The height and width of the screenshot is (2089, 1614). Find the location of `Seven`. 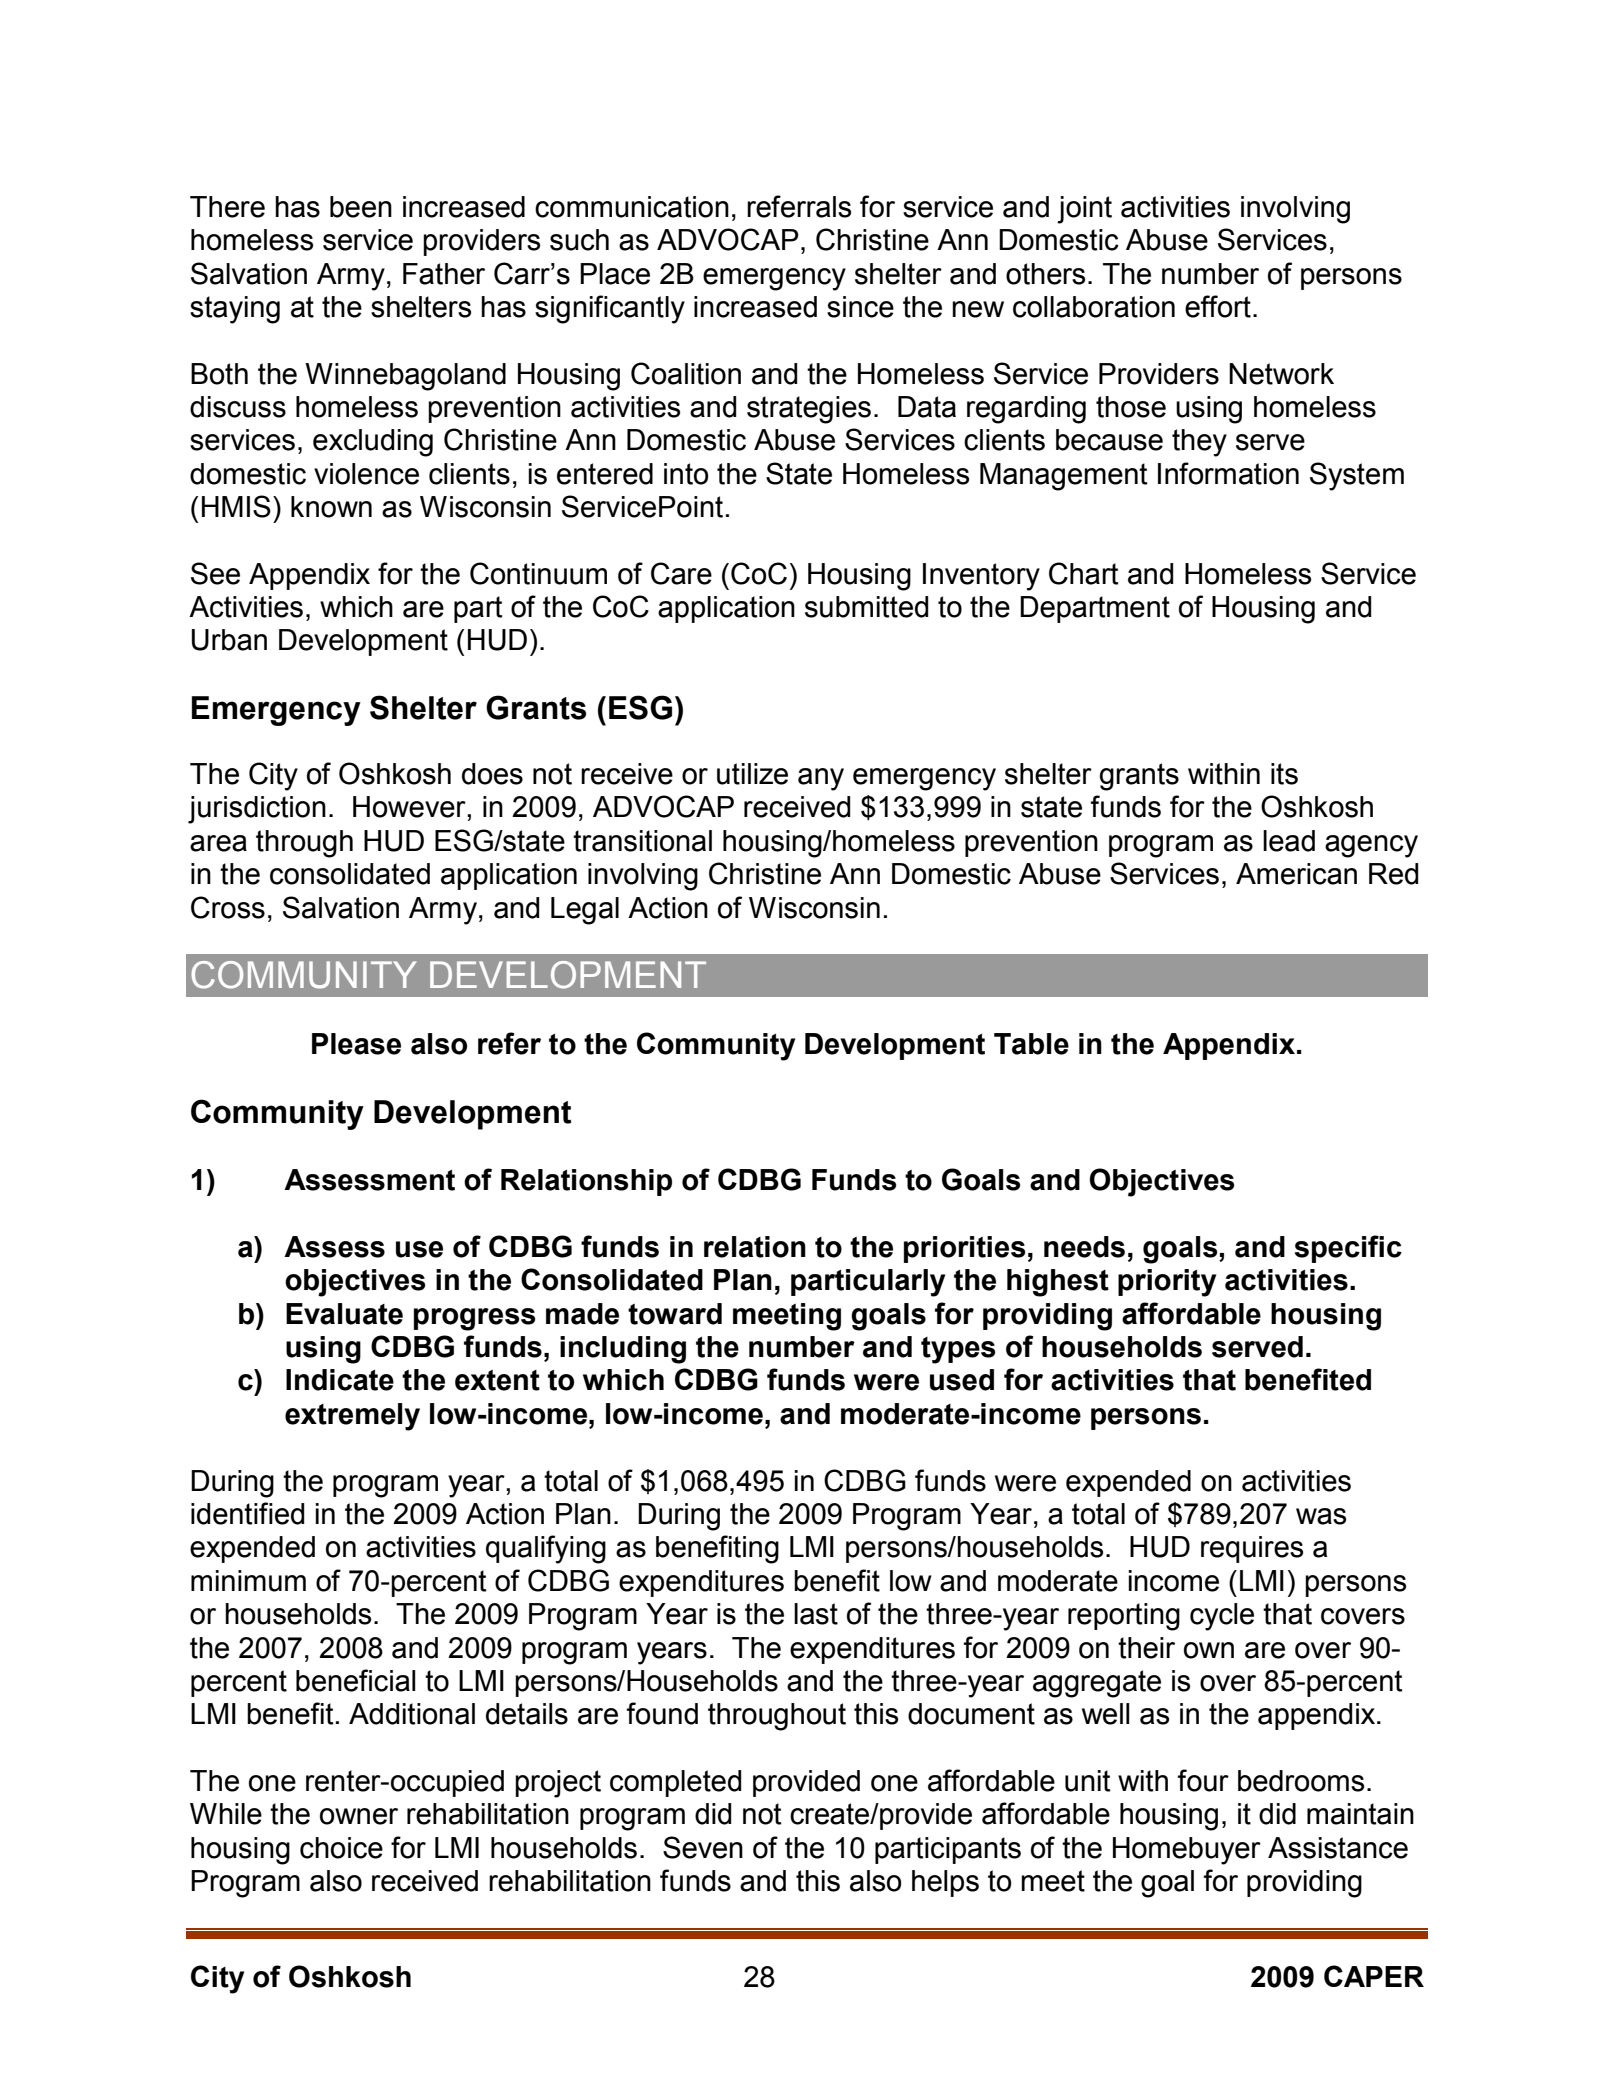

Seven is located at coordinates (703, 1847).
